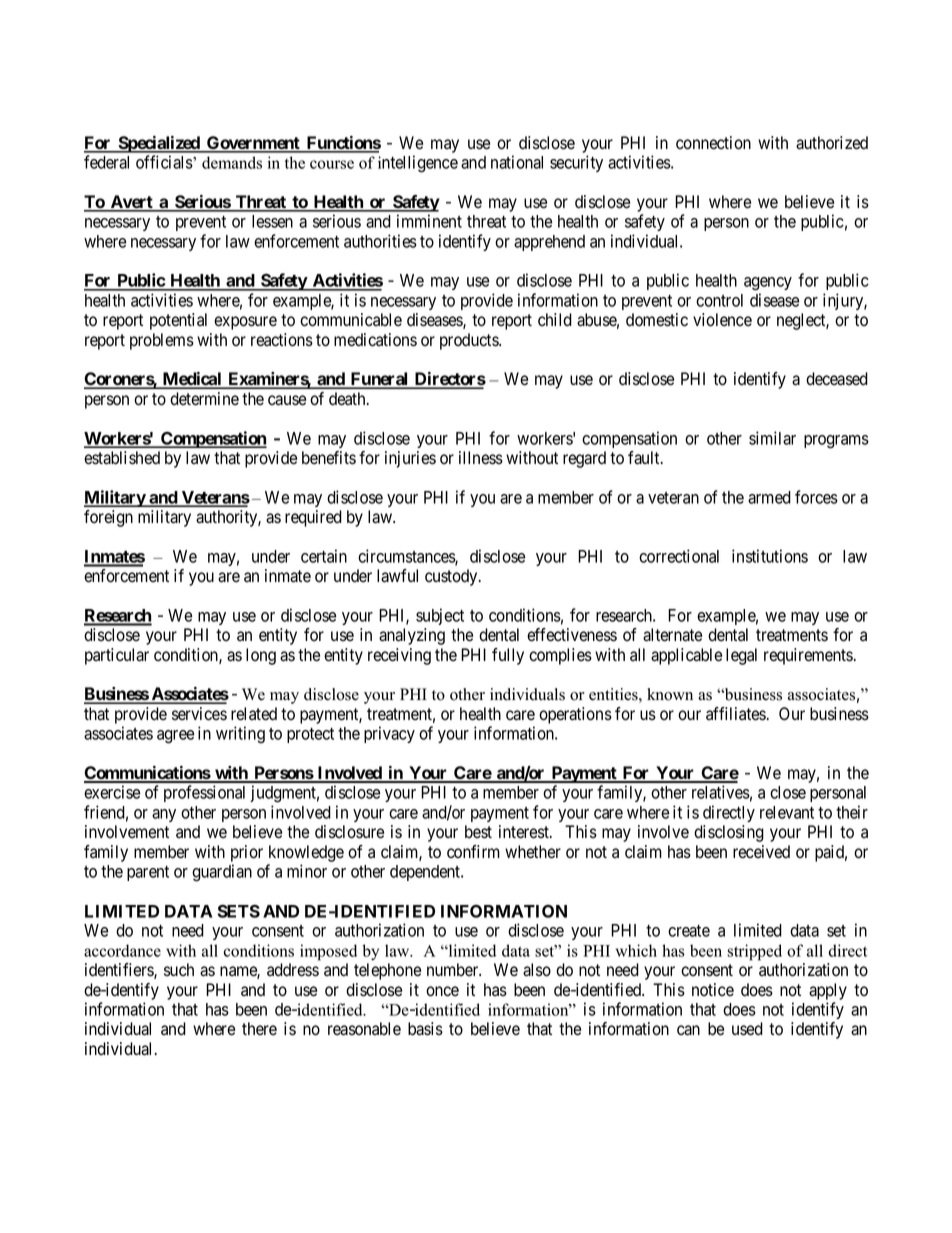 The image size is (952, 1233). What do you see at coordinates (713, 143) in the screenshot?
I see `connection` at bounding box center [713, 143].
